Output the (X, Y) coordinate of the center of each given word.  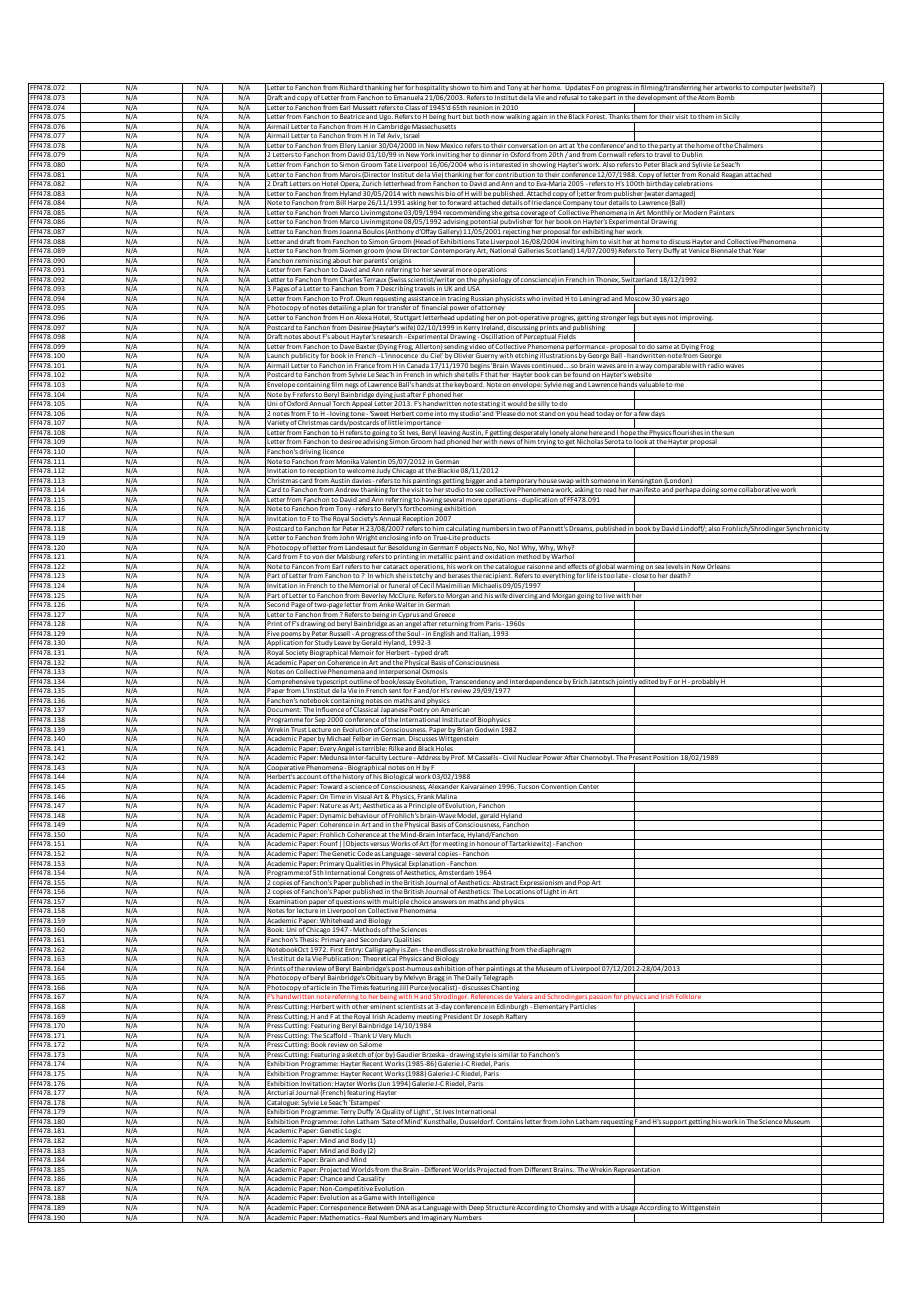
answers (445, 903)
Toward (331, 785)
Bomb (726, 96)
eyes (660, 320)
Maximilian (453, 584)
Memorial (364, 584)
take (595, 96)
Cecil (427, 584)
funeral (400, 584)
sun (729, 434)
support (675, 1123)
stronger (613, 319)
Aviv (394, 135)
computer (767, 89)
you (573, 415)
